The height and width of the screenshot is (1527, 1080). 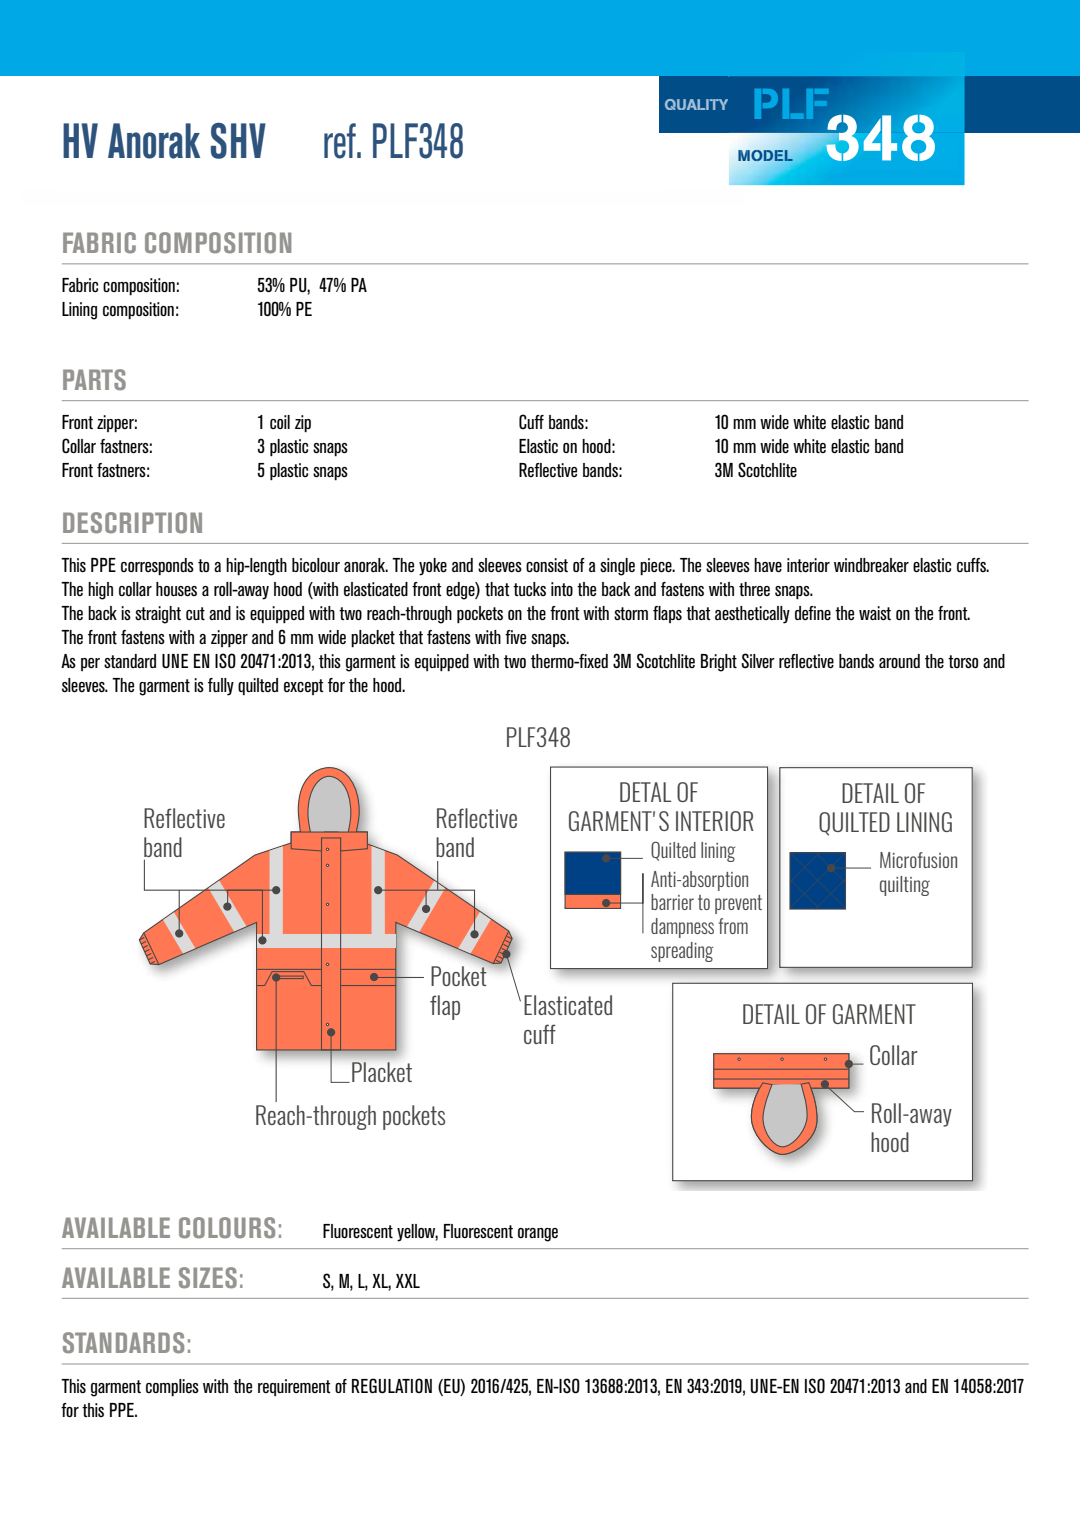 I want to click on consist, so click(x=547, y=565).
